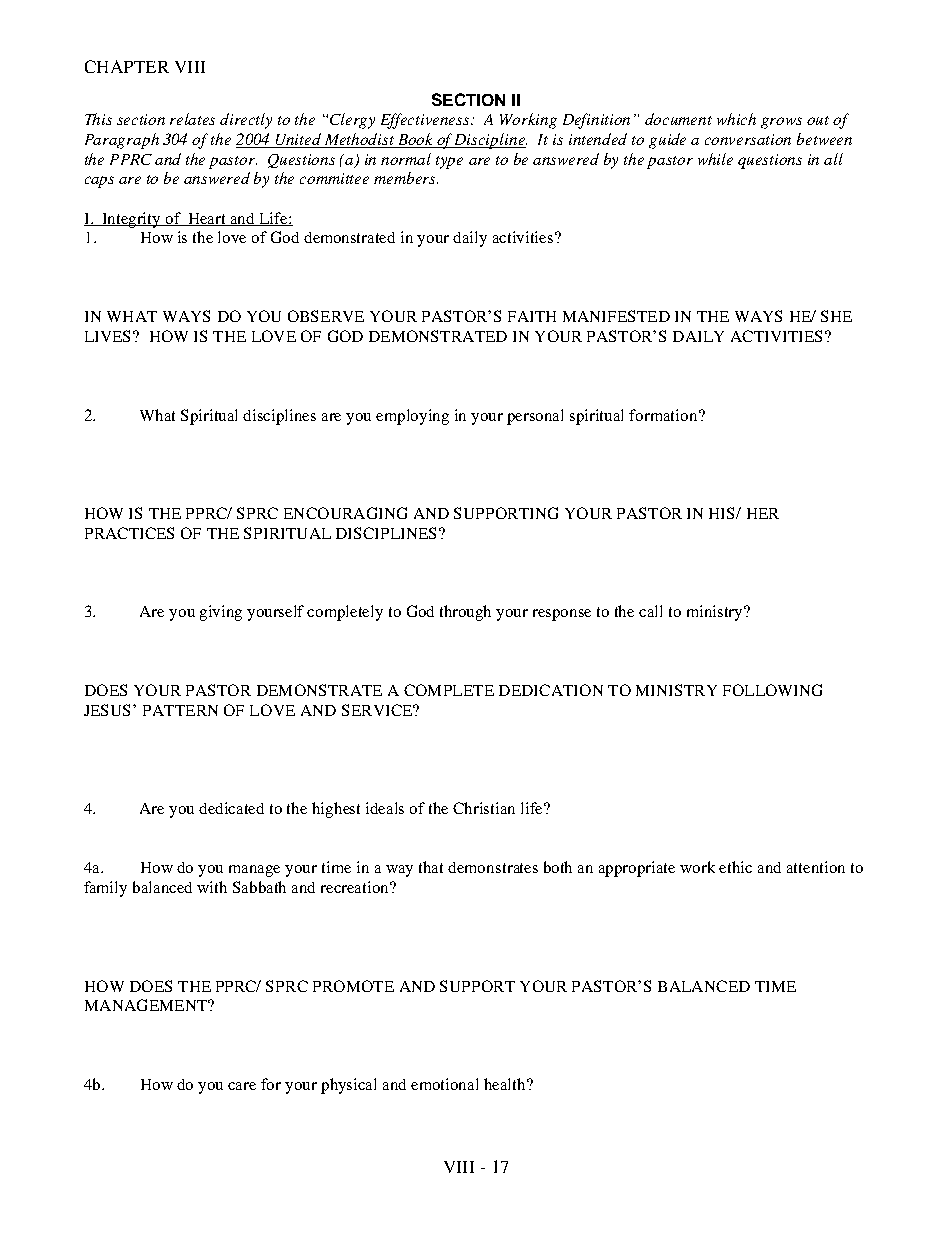 This screenshot has width=952, height=1233. I want to click on FAITH, so click(532, 316).
